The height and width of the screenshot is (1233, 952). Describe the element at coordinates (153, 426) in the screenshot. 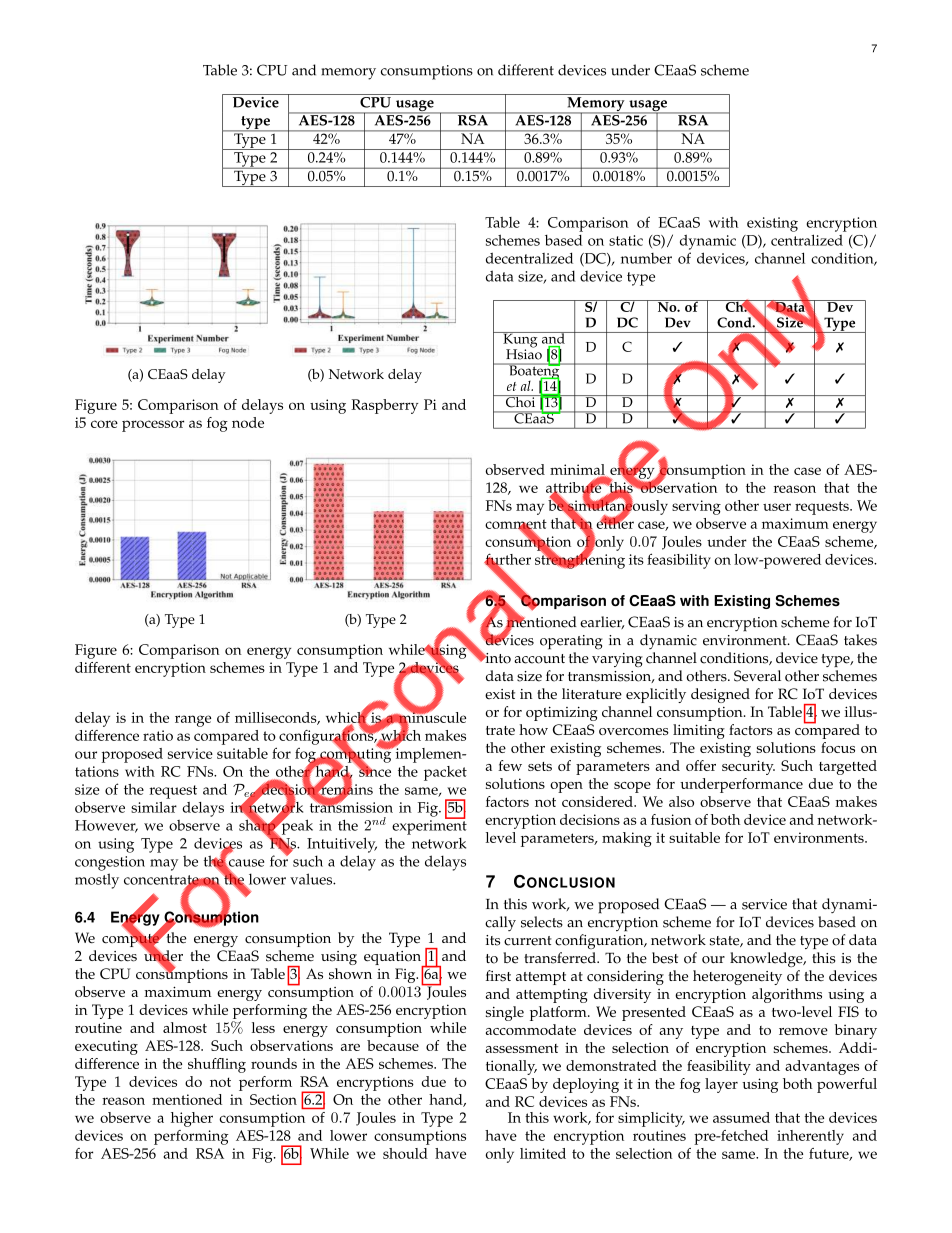

I see `processor` at that location.
